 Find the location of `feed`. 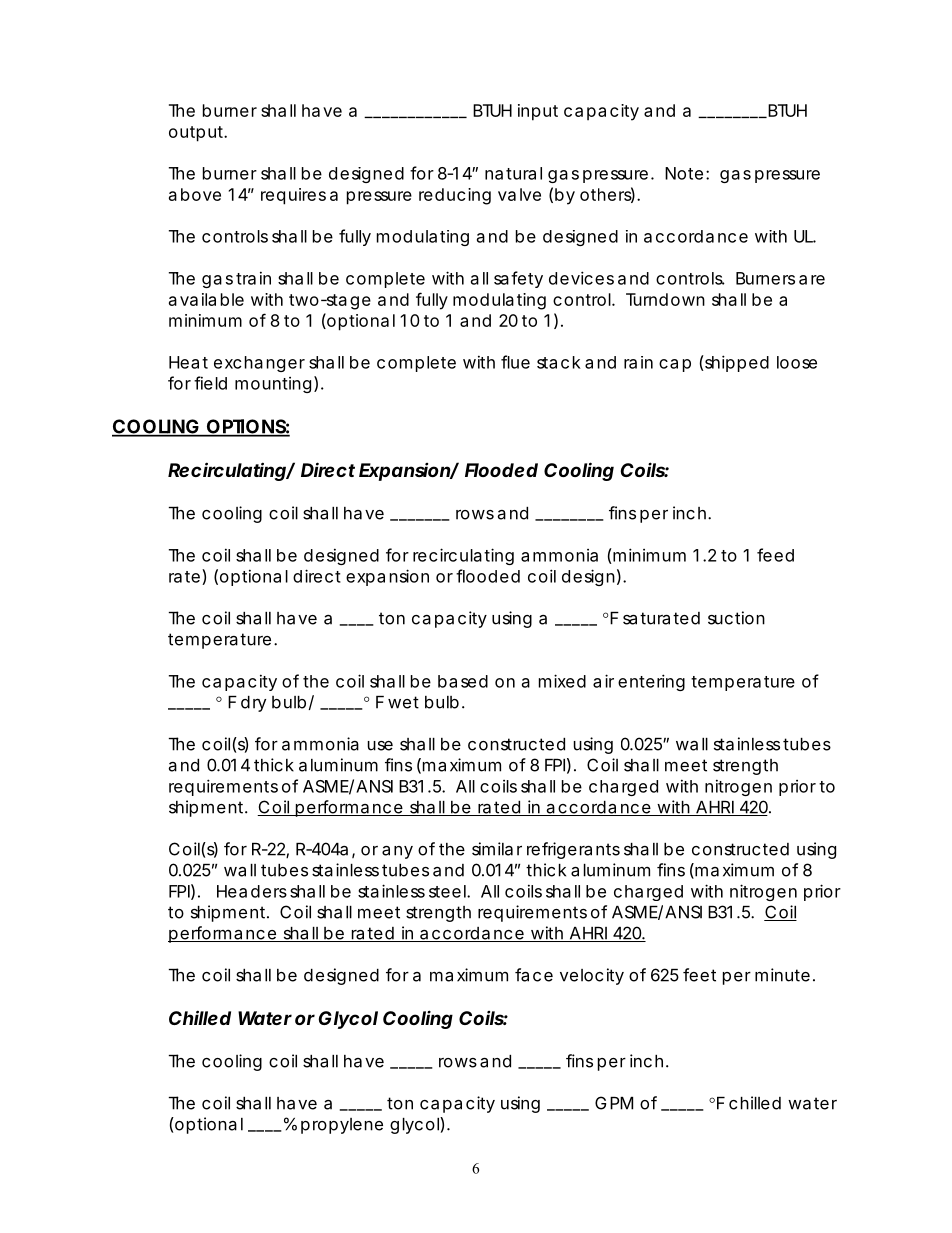

feed is located at coordinates (775, 555).
